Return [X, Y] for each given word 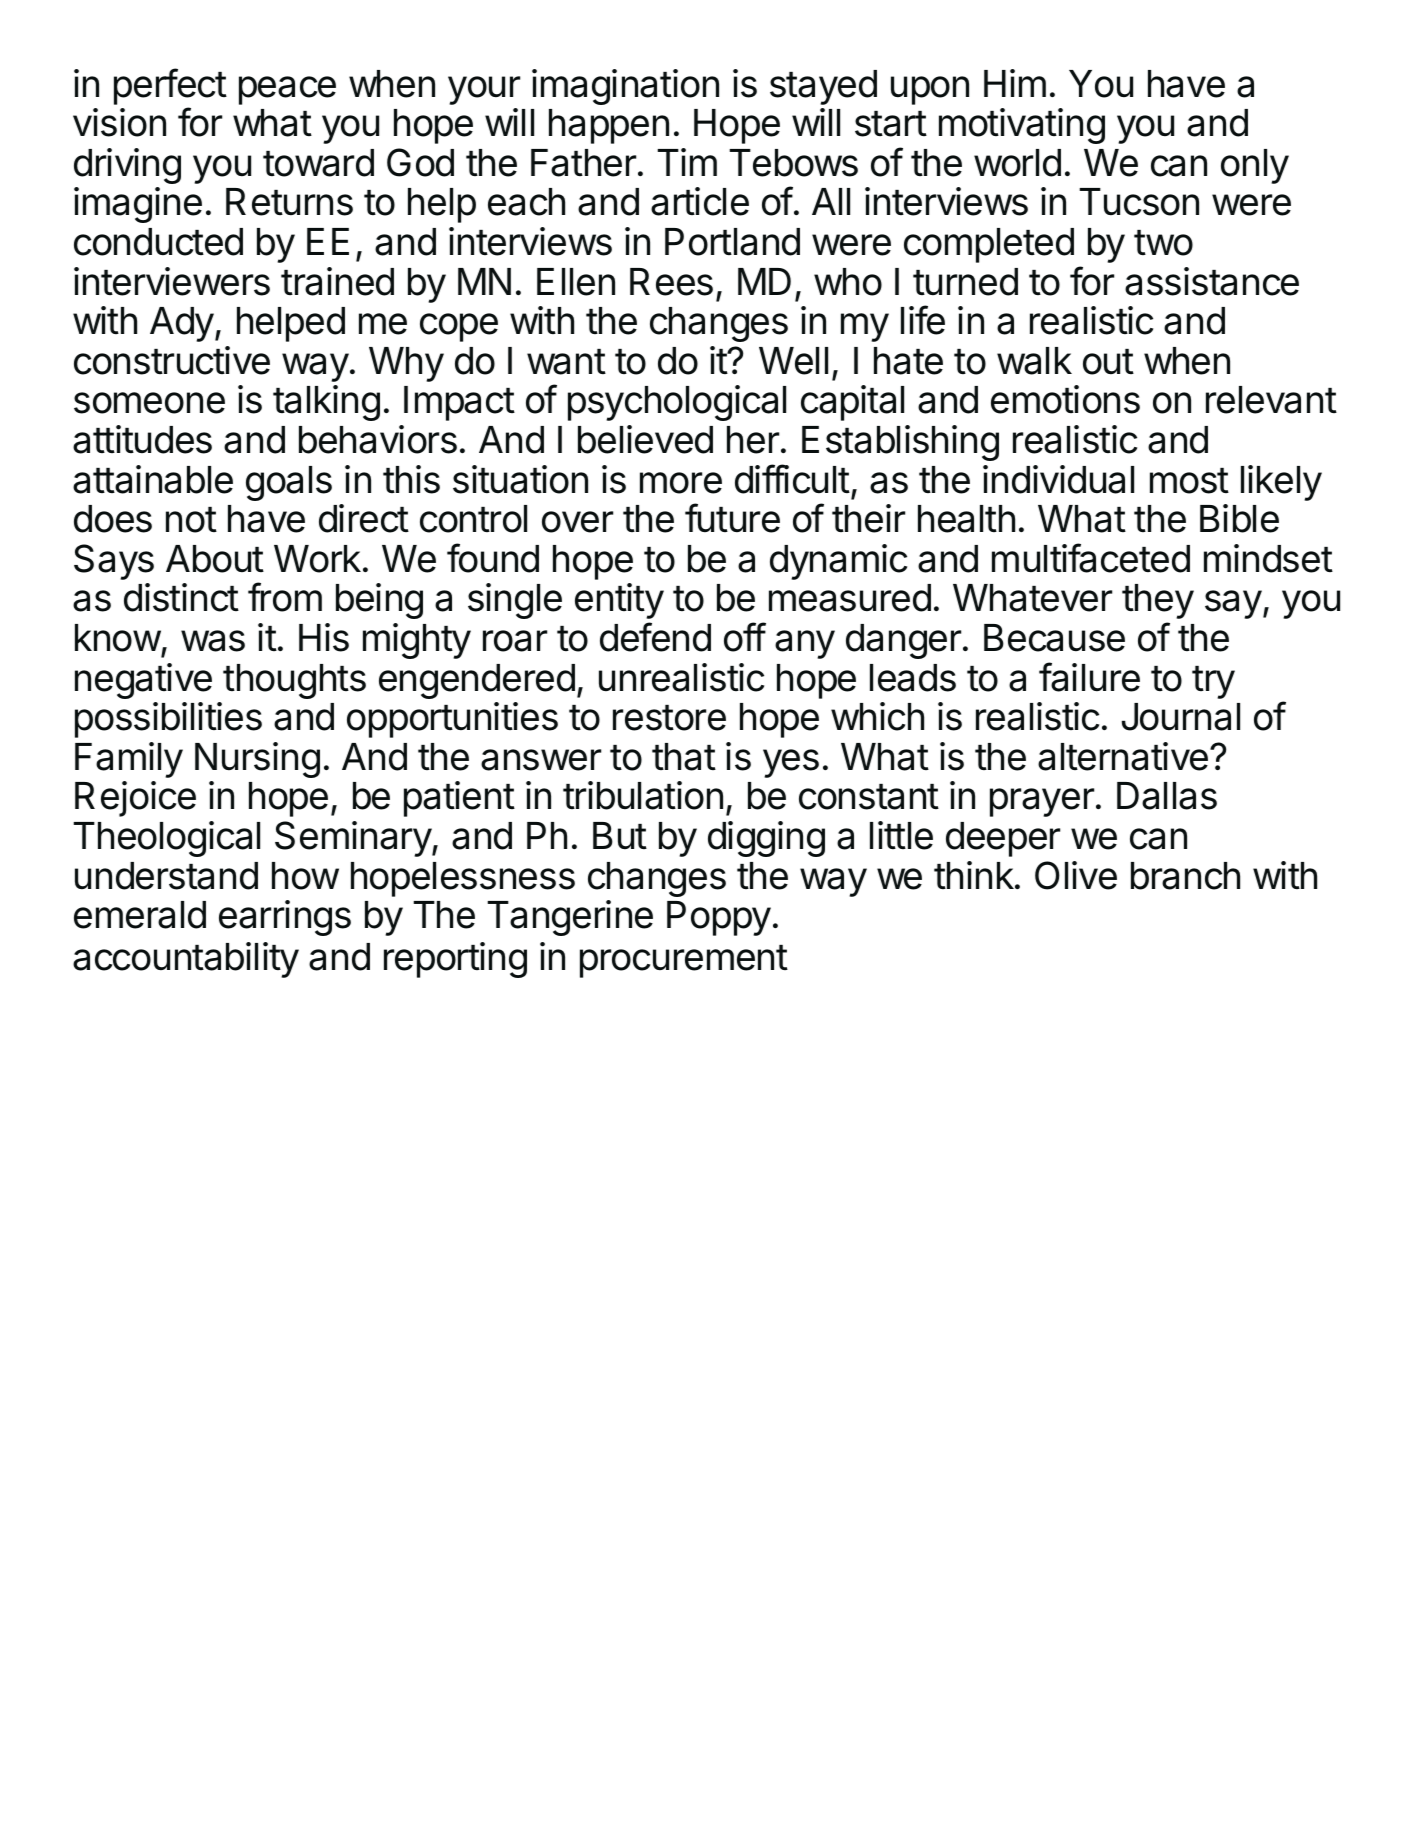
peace [287, 90]
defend [655, 637]
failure [1089, 677]
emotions [1065, 399]
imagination [625, 87]
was [213, 641]
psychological [677, 403]
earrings [285, 918]
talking [326, 403]
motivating [1022, 126]
